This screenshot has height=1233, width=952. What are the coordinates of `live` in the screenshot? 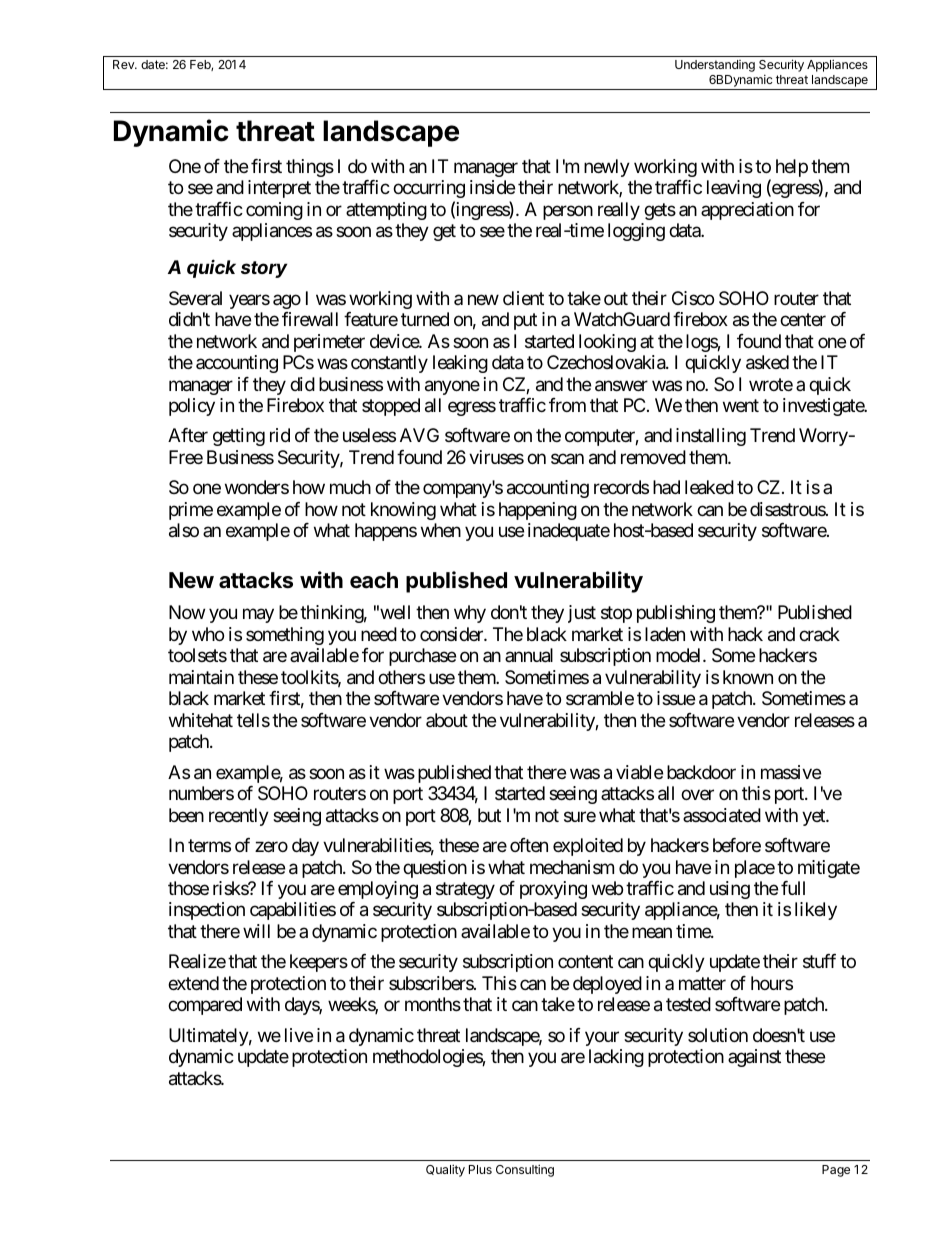 It's located at (299, 1035).
